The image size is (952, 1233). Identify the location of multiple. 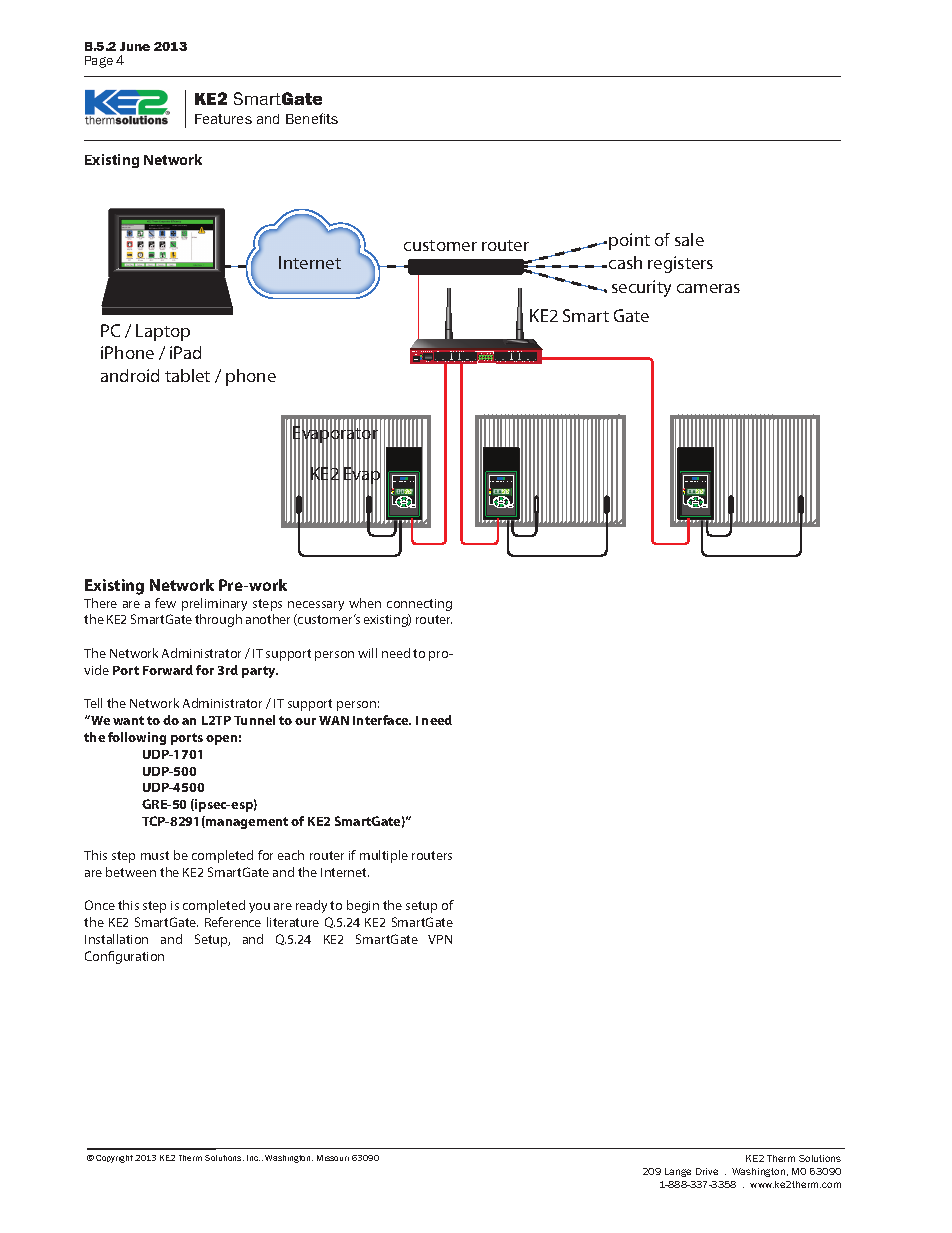
(384, 856).
